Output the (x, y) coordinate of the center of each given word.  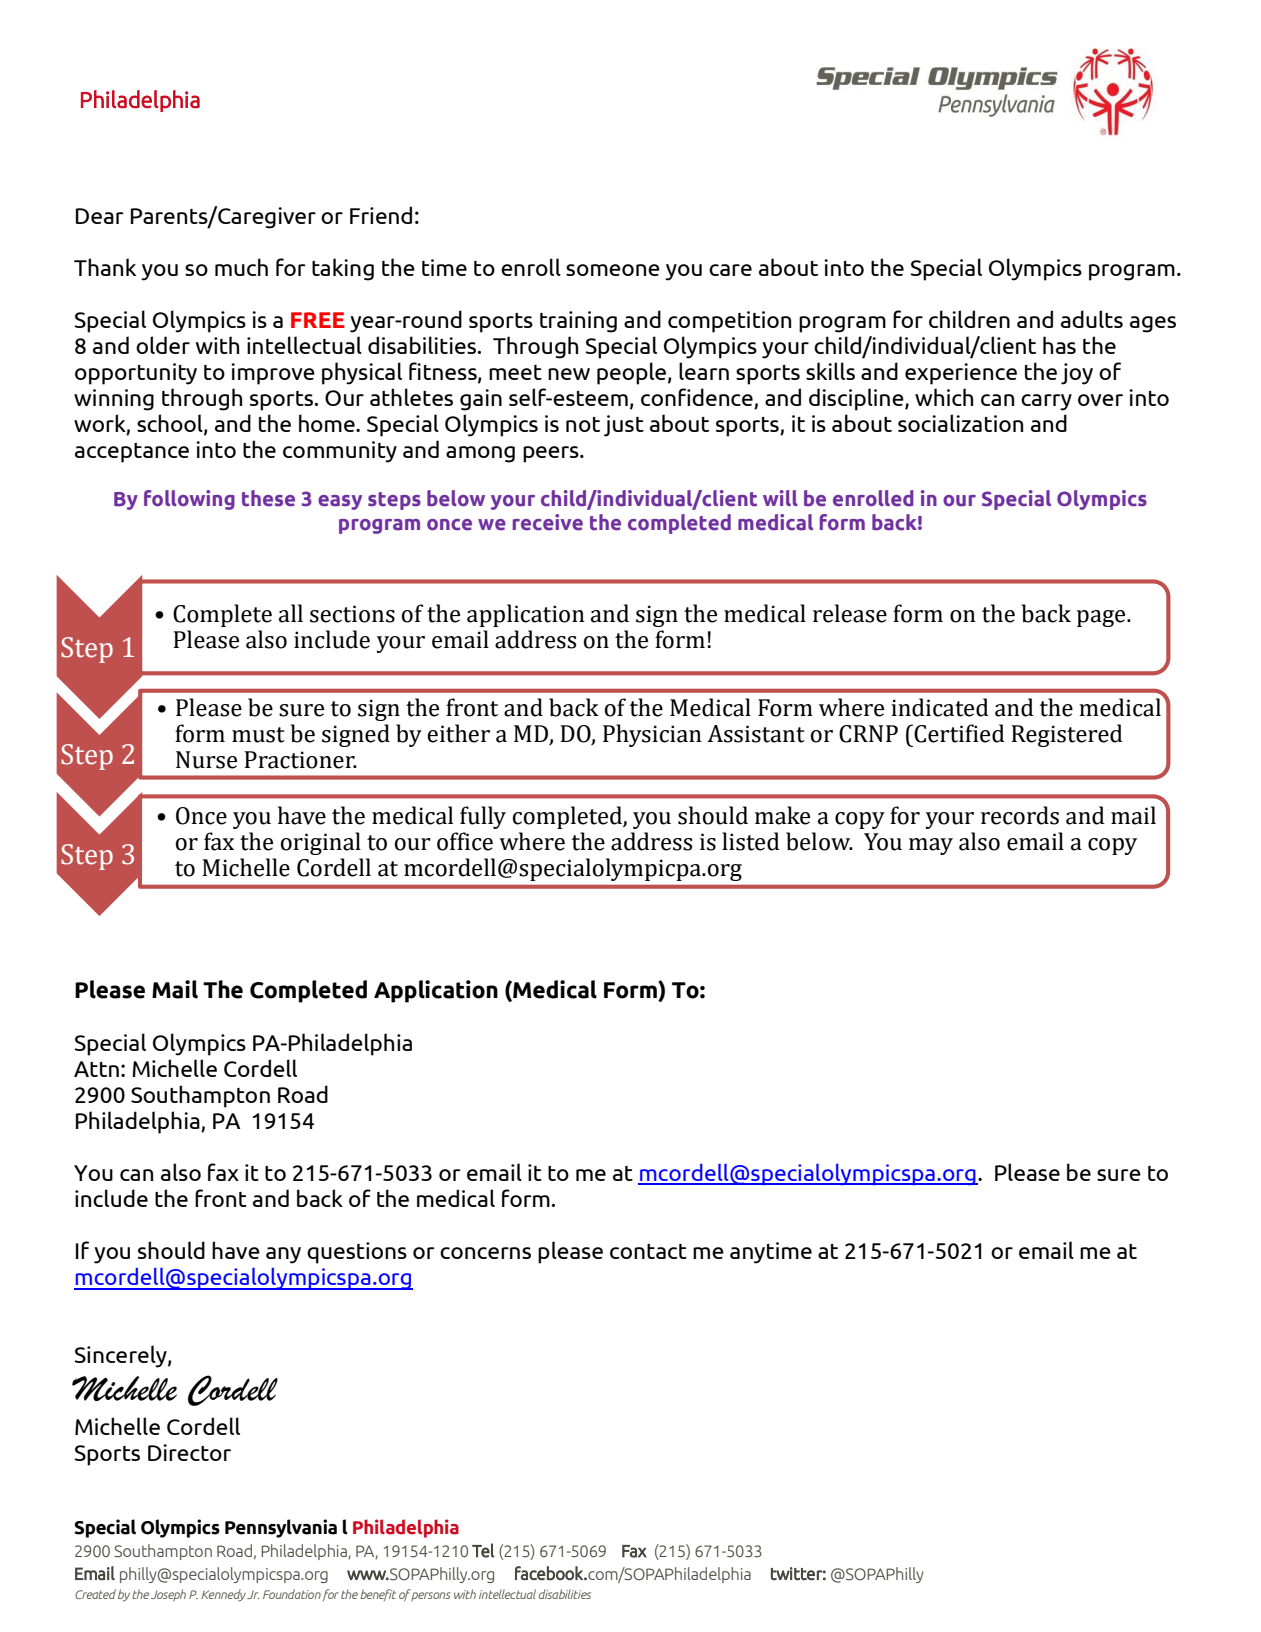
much (241, 267)
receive (548, 522)
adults (1092, 319)
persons (431, 1596)
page (1102, 618)
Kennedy (223, 1595)
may (931, 846)
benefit (378, 1595)
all (291, 613)
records (1020, 815)
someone (613, 270)
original (321, 843)
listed (751, 841)
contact (648, 1251)
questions (357, 1253)
